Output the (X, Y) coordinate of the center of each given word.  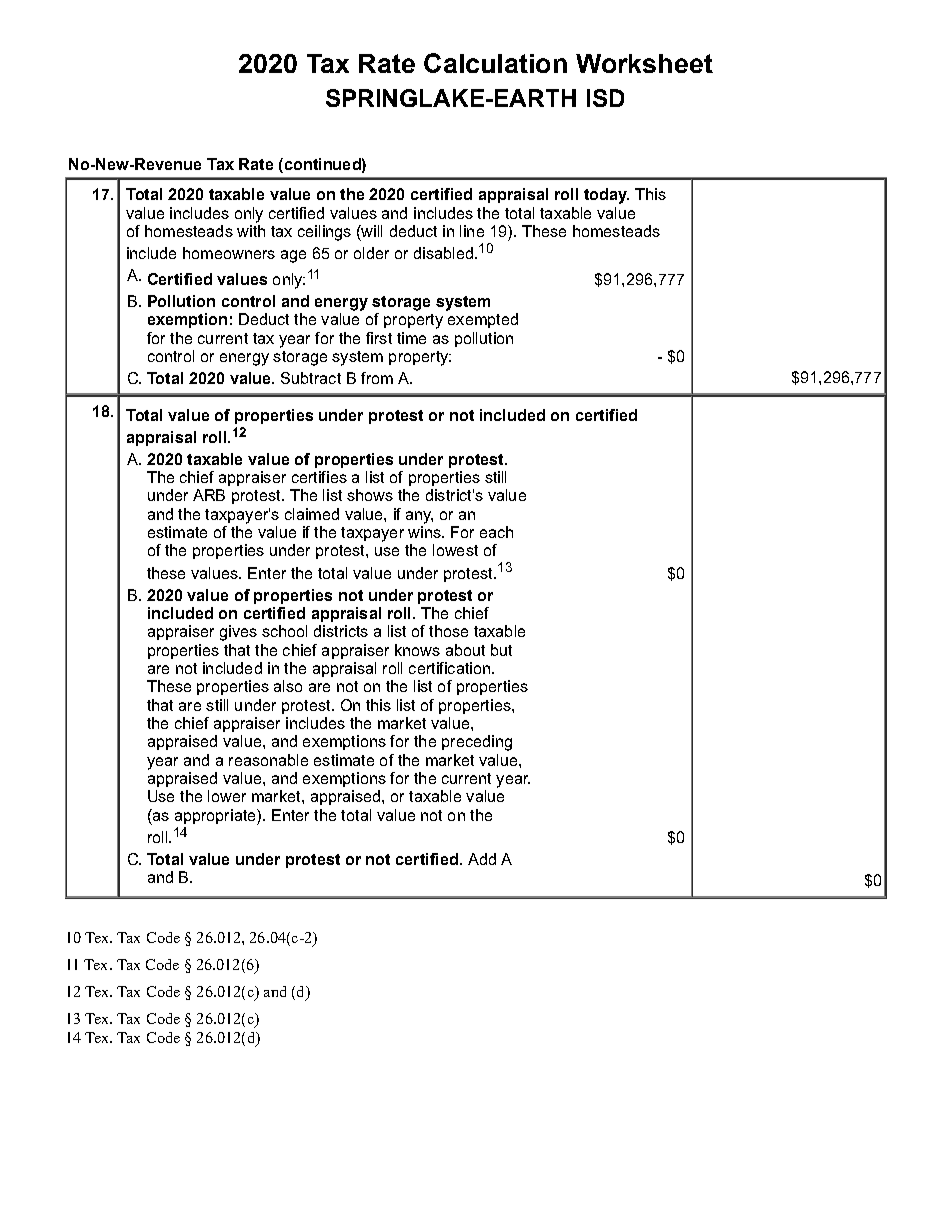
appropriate (216, 817)
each (496, 532)
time (411, 338)
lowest (455, 550)
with (251, 231)
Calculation (495, 63)
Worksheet (644, 63)
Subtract (311, 378)
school (284, 631)
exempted (483, 320)
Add (482, 859)
